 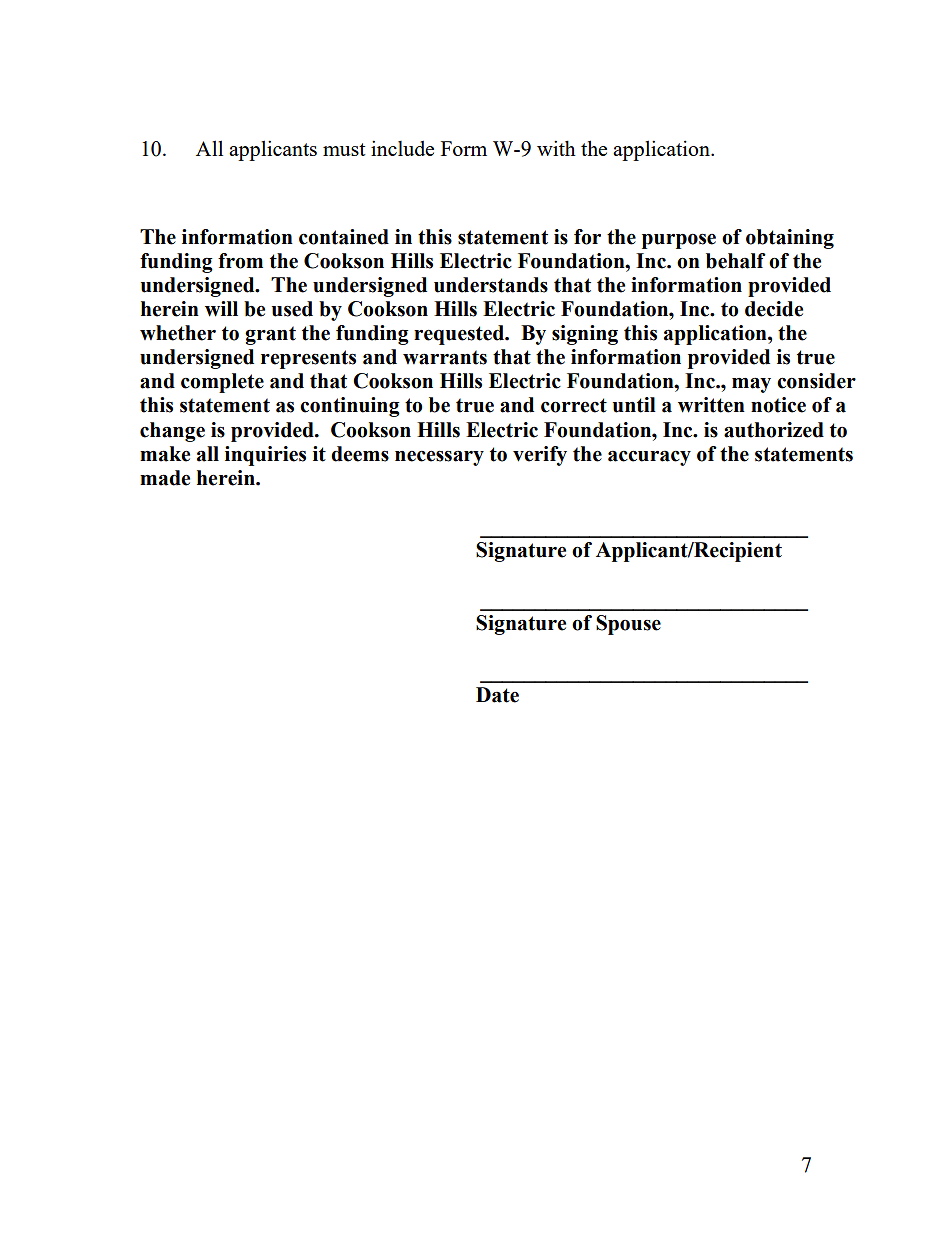 What do you see at coordinates (497, 695) in the document?
I see `Date` at bounding box center [497, 695].
